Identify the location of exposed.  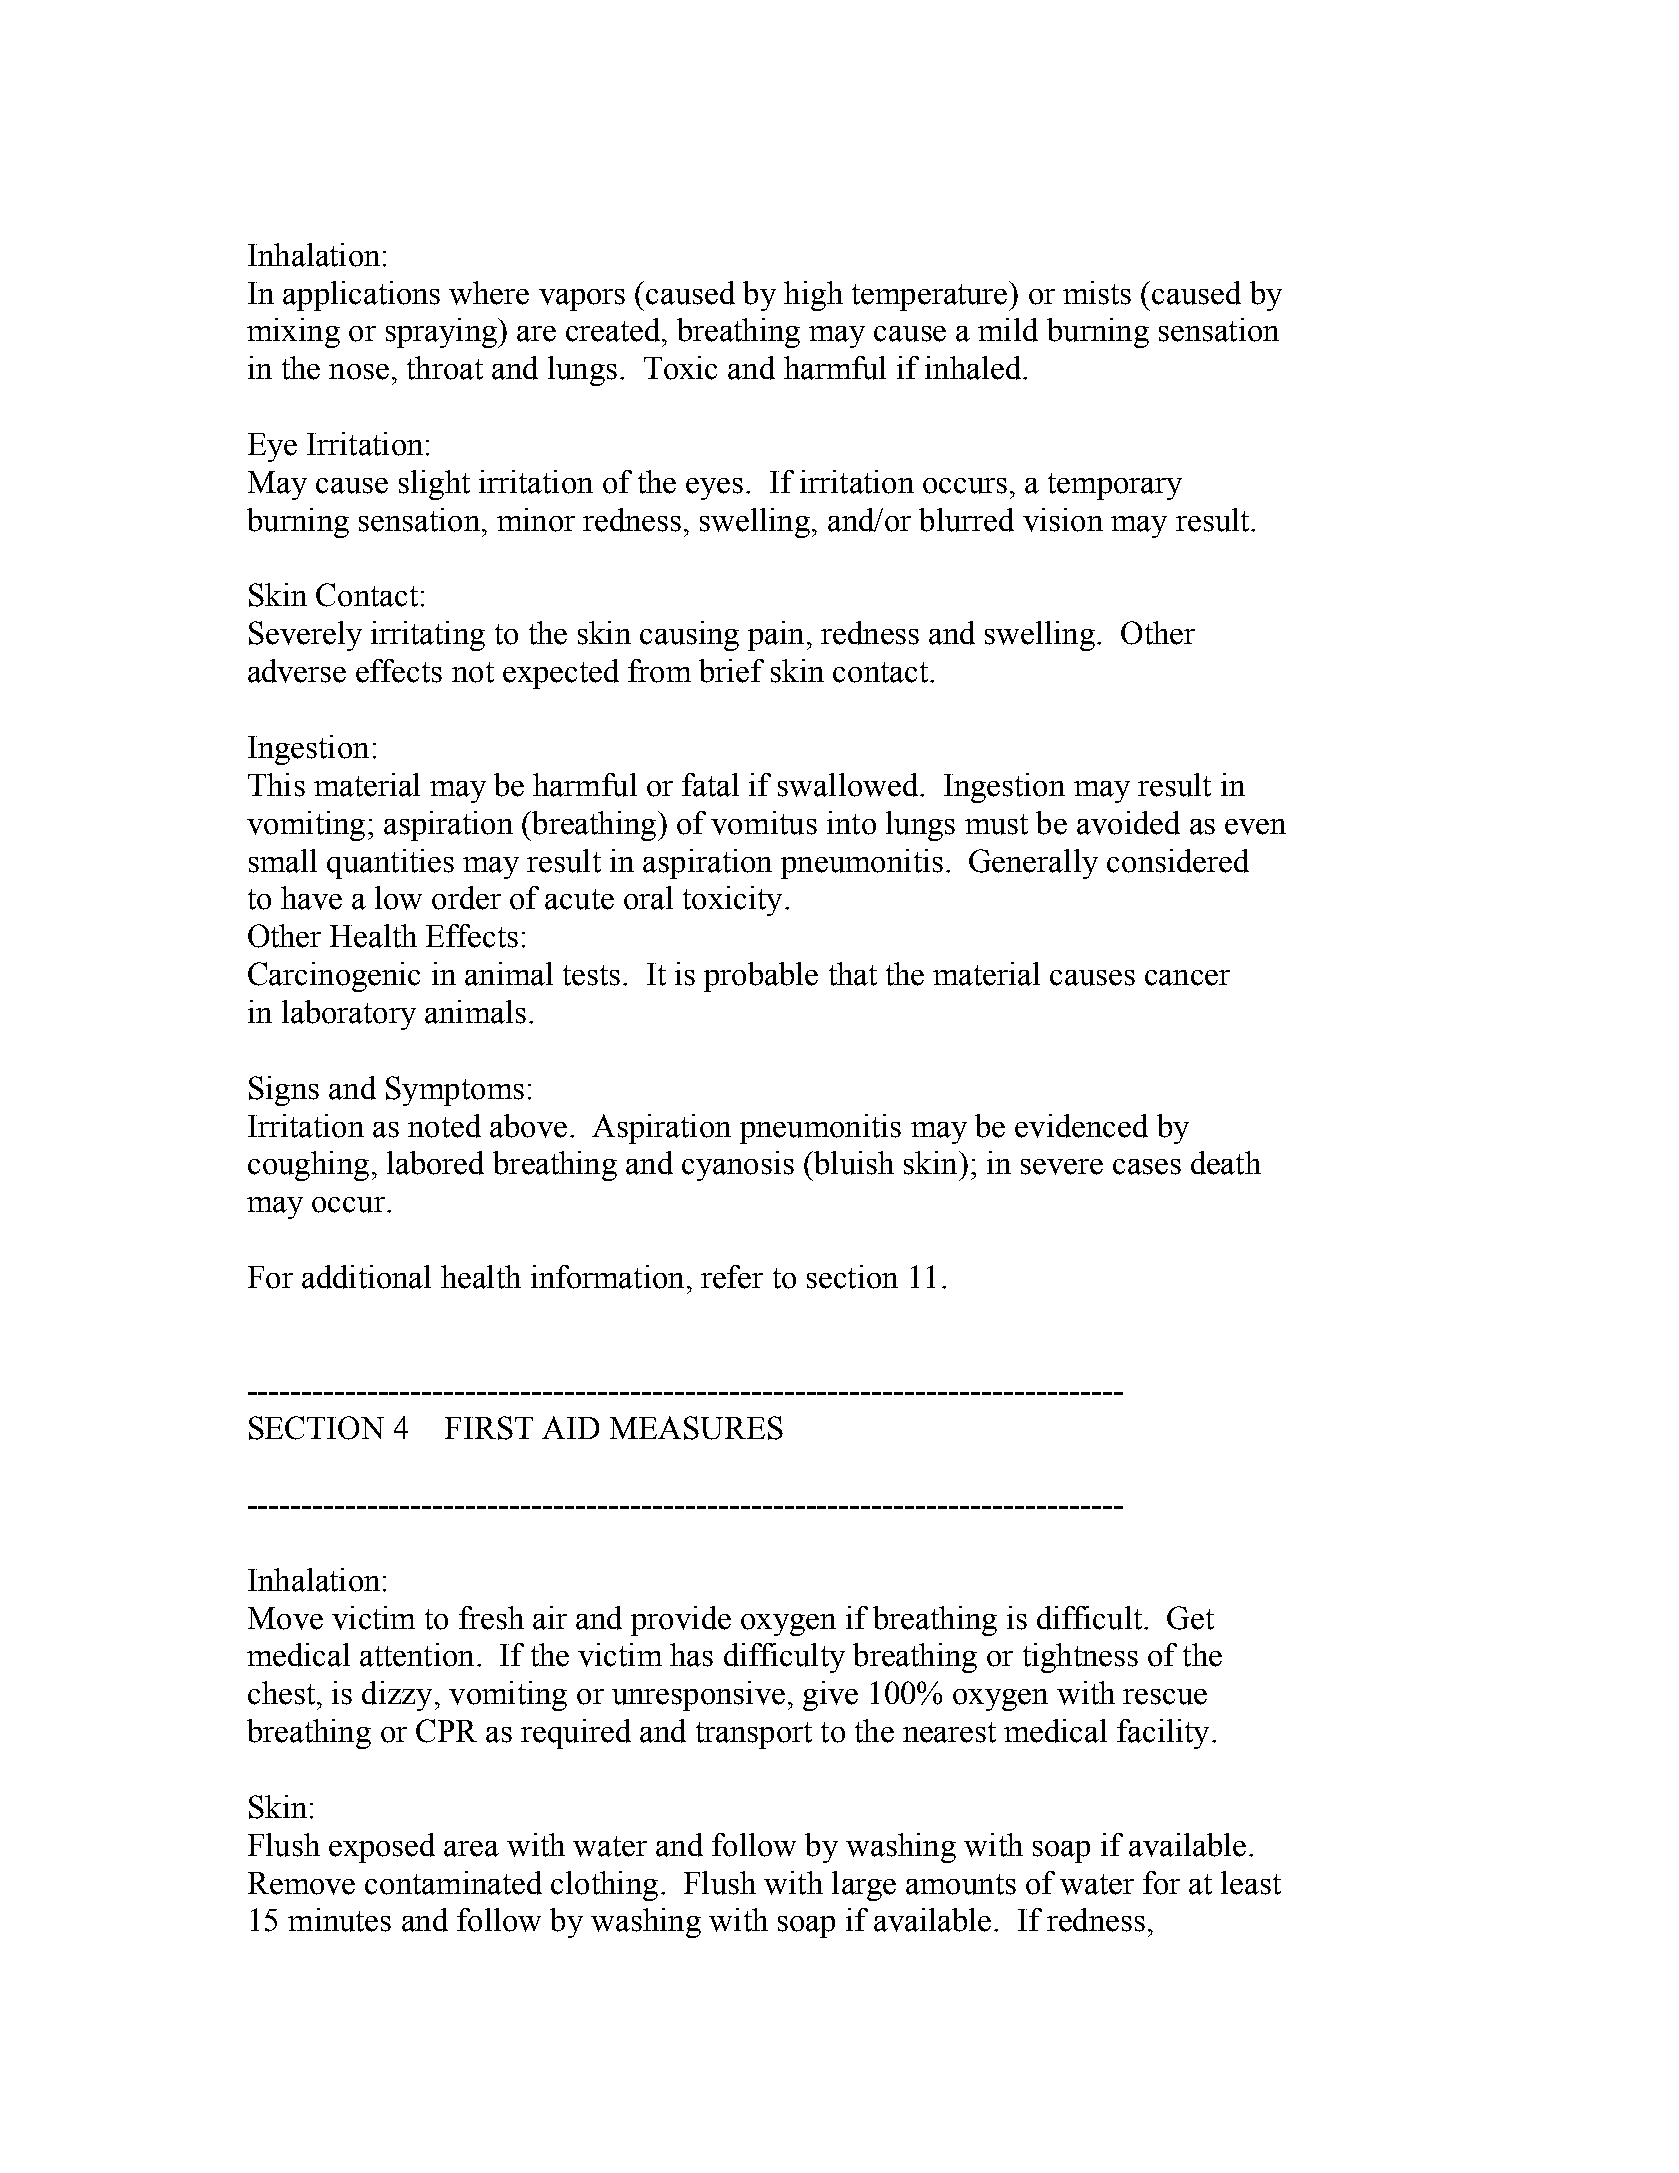
(382, 1848).
